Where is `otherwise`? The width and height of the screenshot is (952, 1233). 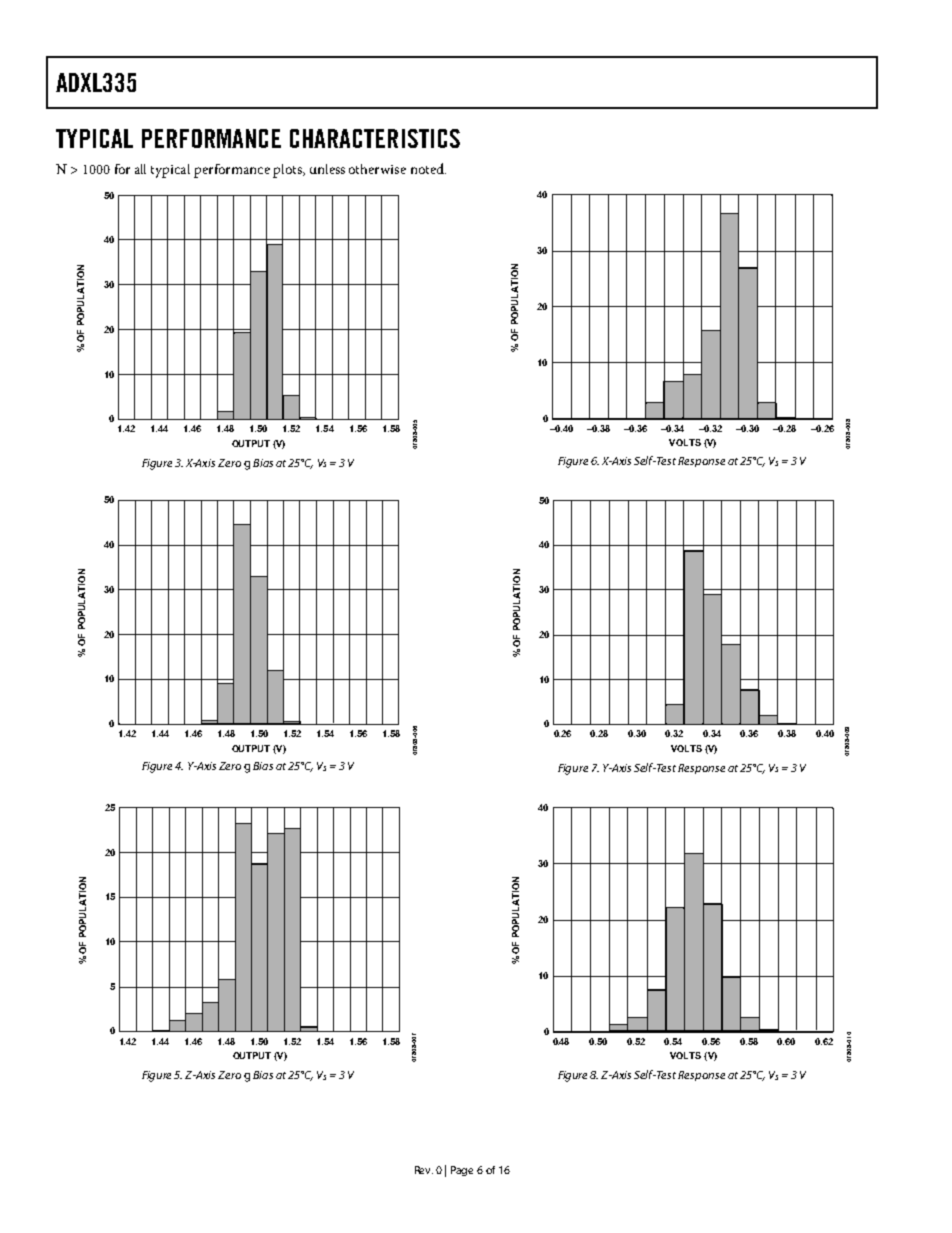 otherwise is located at coordinates (377, 169).
